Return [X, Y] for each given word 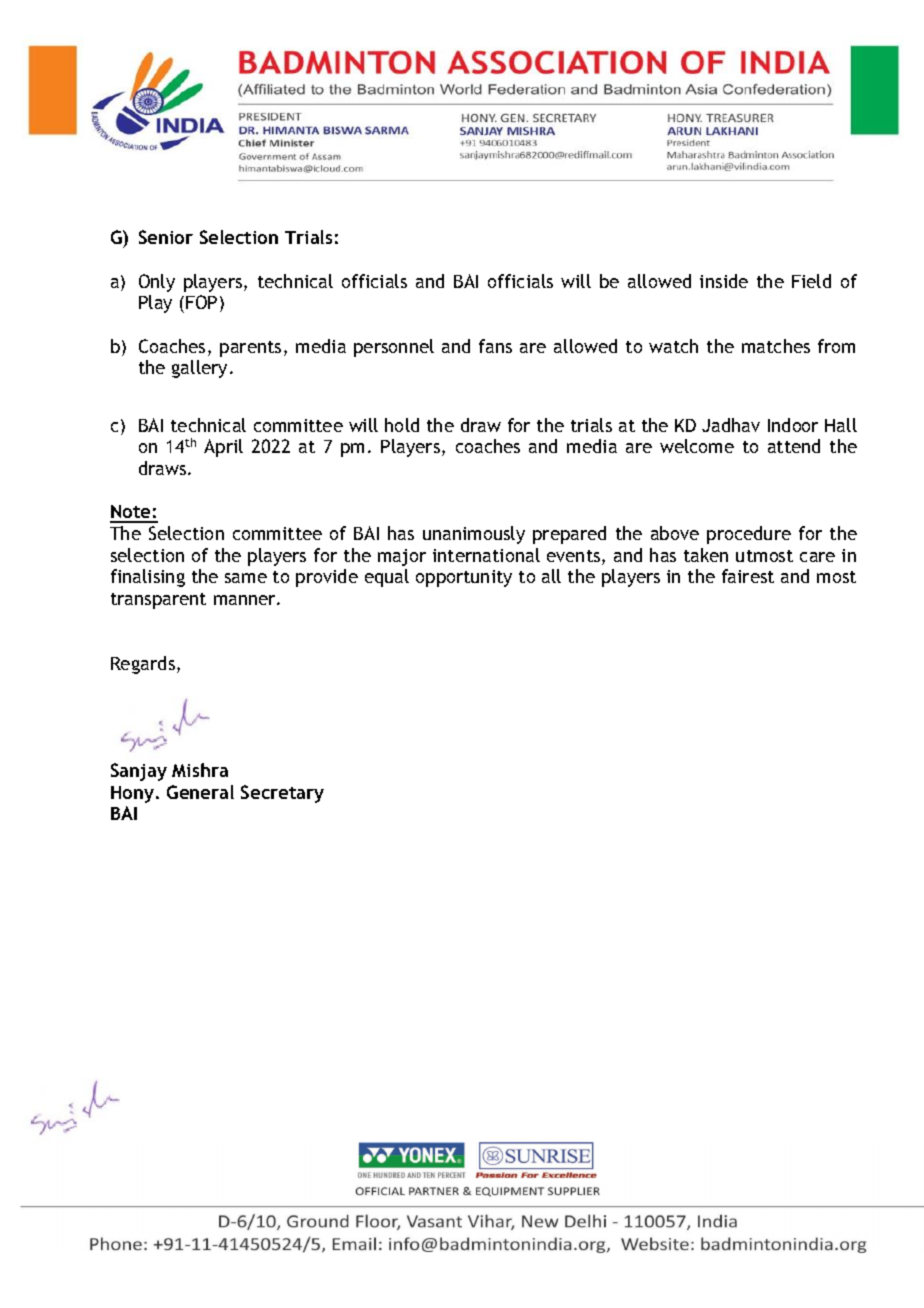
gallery [199, 369]
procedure [749, 535]
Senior [166, 237]
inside [724, 281]
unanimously [474, 535]
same [246, 578]
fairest [748, 576]
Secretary [282, 794]
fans [495, 346]
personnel [394, 348]
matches [776, 346]
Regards [143, 665]
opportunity [464, 578]
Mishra [200, 770]
